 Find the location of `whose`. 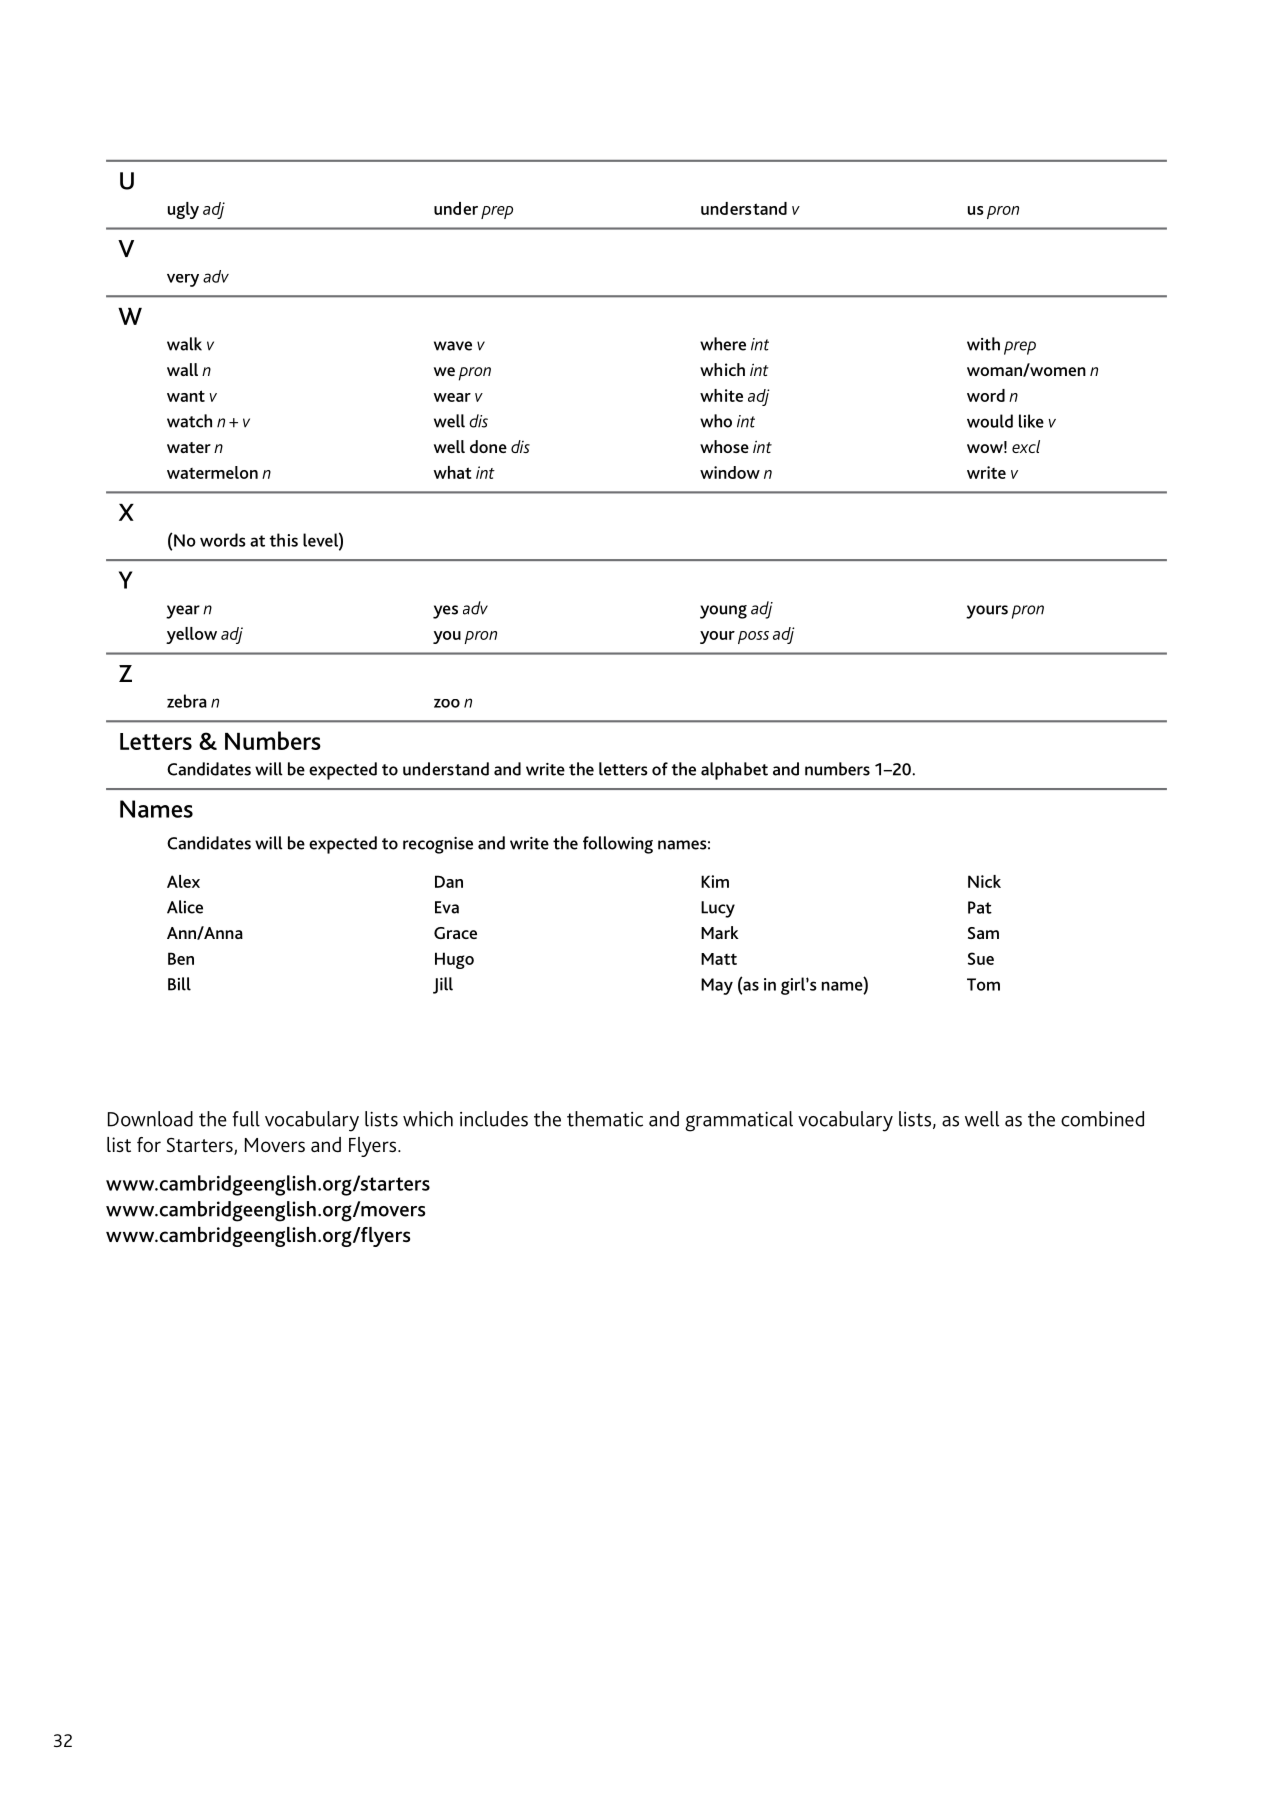

whose is located at coordinates (724, 446).
